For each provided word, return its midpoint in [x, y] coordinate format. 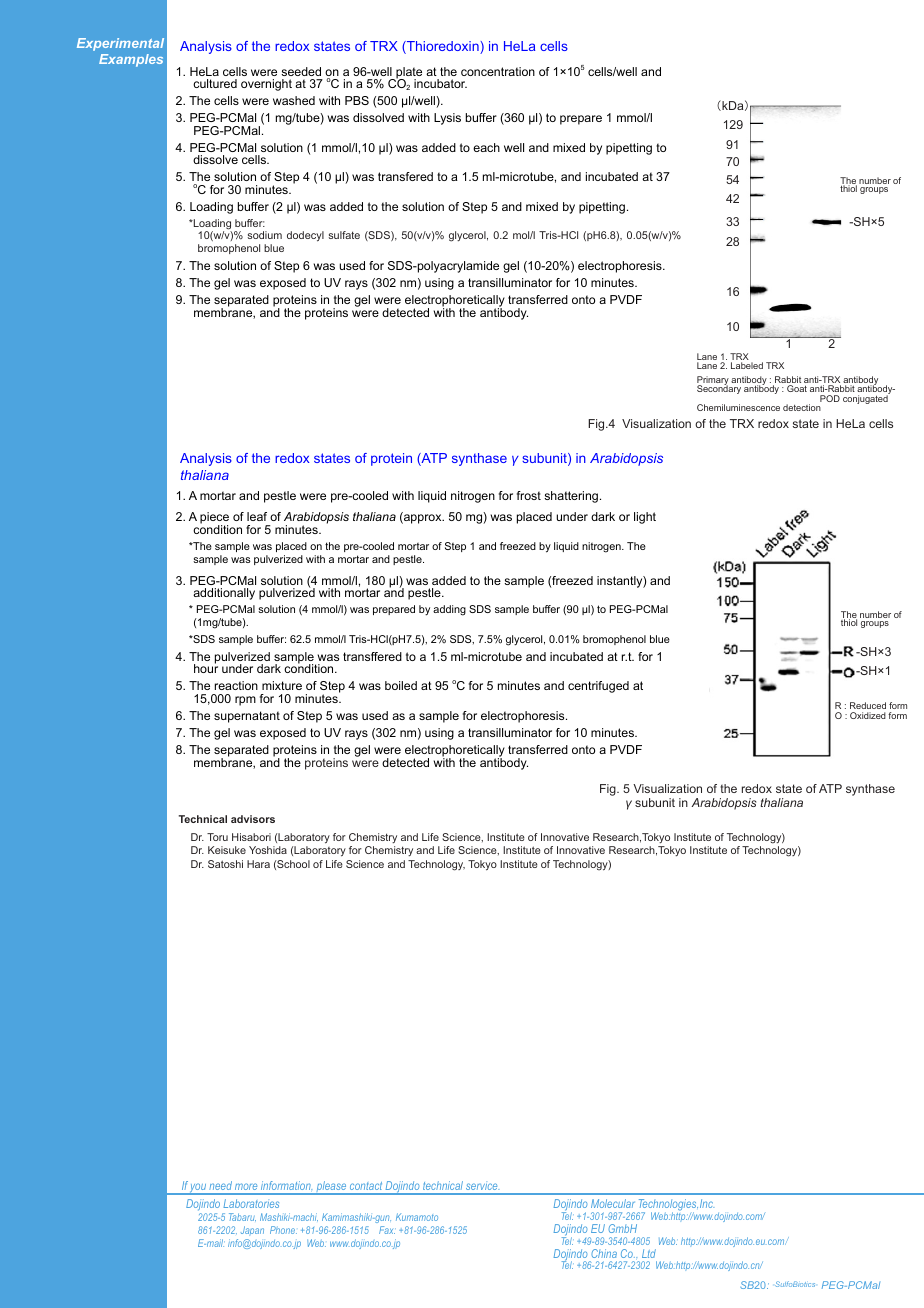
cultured [215, 83]
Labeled [747, 365]
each [486, 147]
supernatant [247, 717]
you [198, 1189]
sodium [264, 235]
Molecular [613, 1203]
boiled [401, 685]
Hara [258, 864]
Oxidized [868, 715]
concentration [498, 71]
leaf [257, 516]
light [645, 518]
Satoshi [225, 864]
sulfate [344, 235]
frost [529, 495]
